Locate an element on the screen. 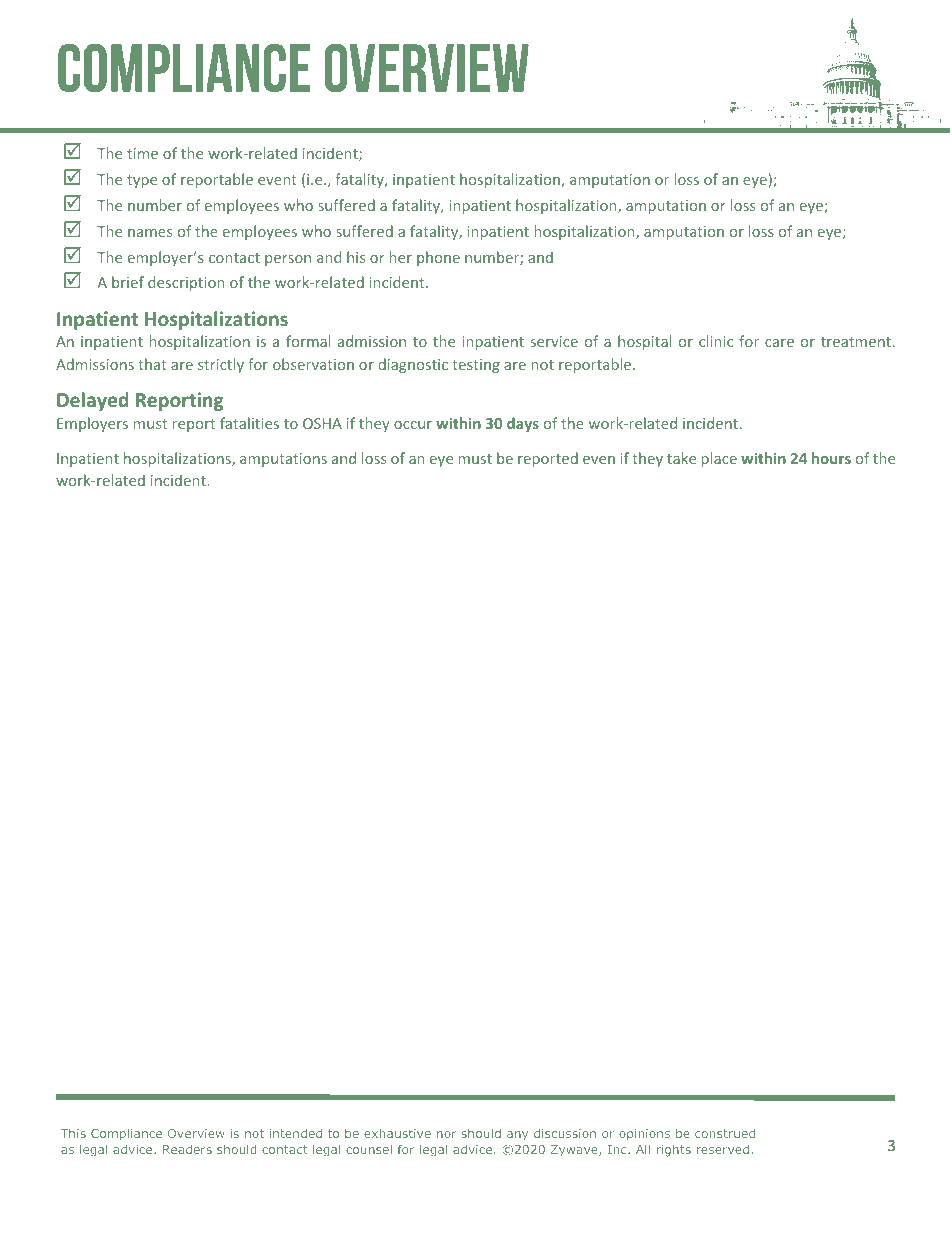 The width and height of the screenshot is (952, 1233). nor is located at coordinates (447, 1134).
